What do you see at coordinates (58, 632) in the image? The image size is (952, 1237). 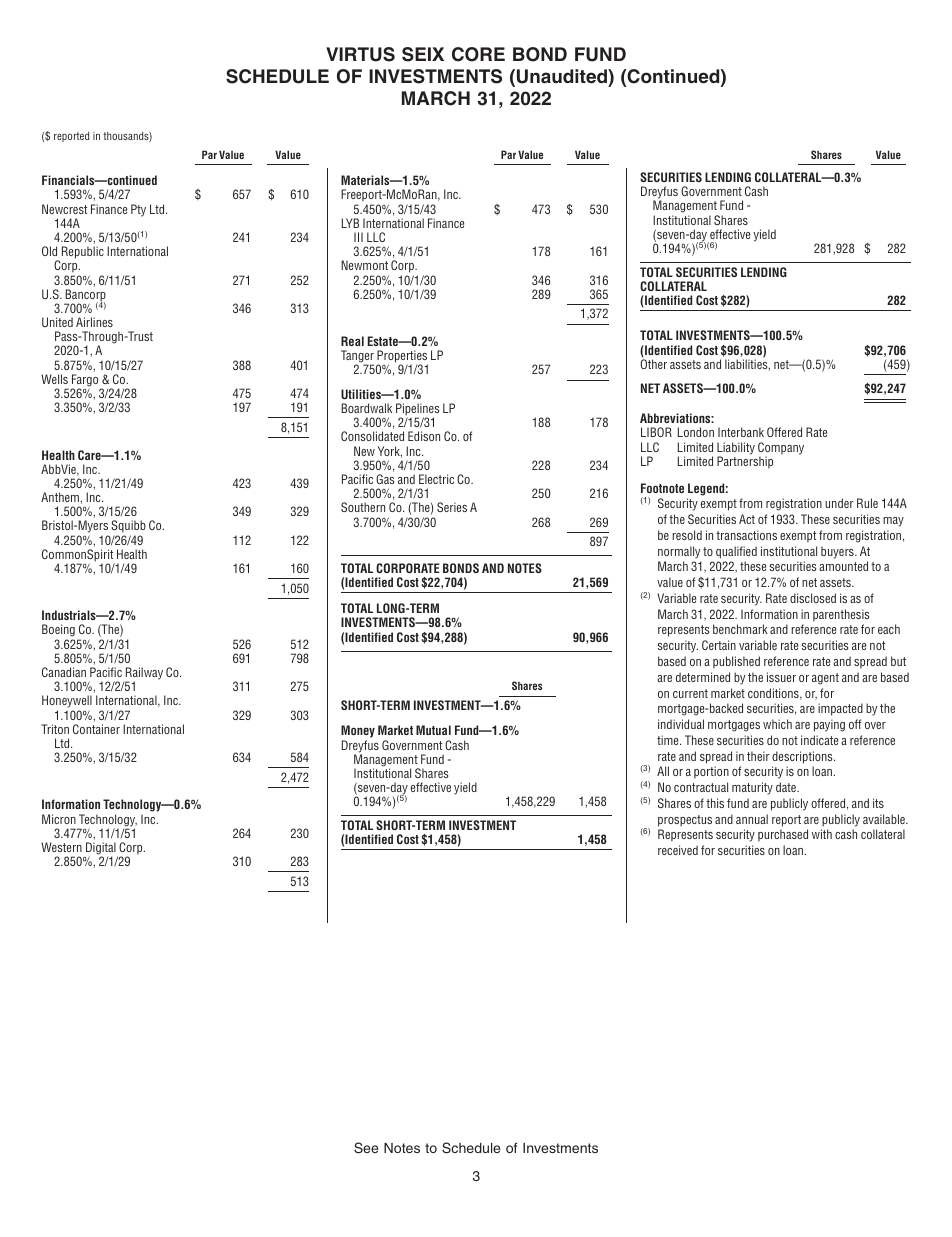 I see `Boeing` at bounding box center [58, 632].
